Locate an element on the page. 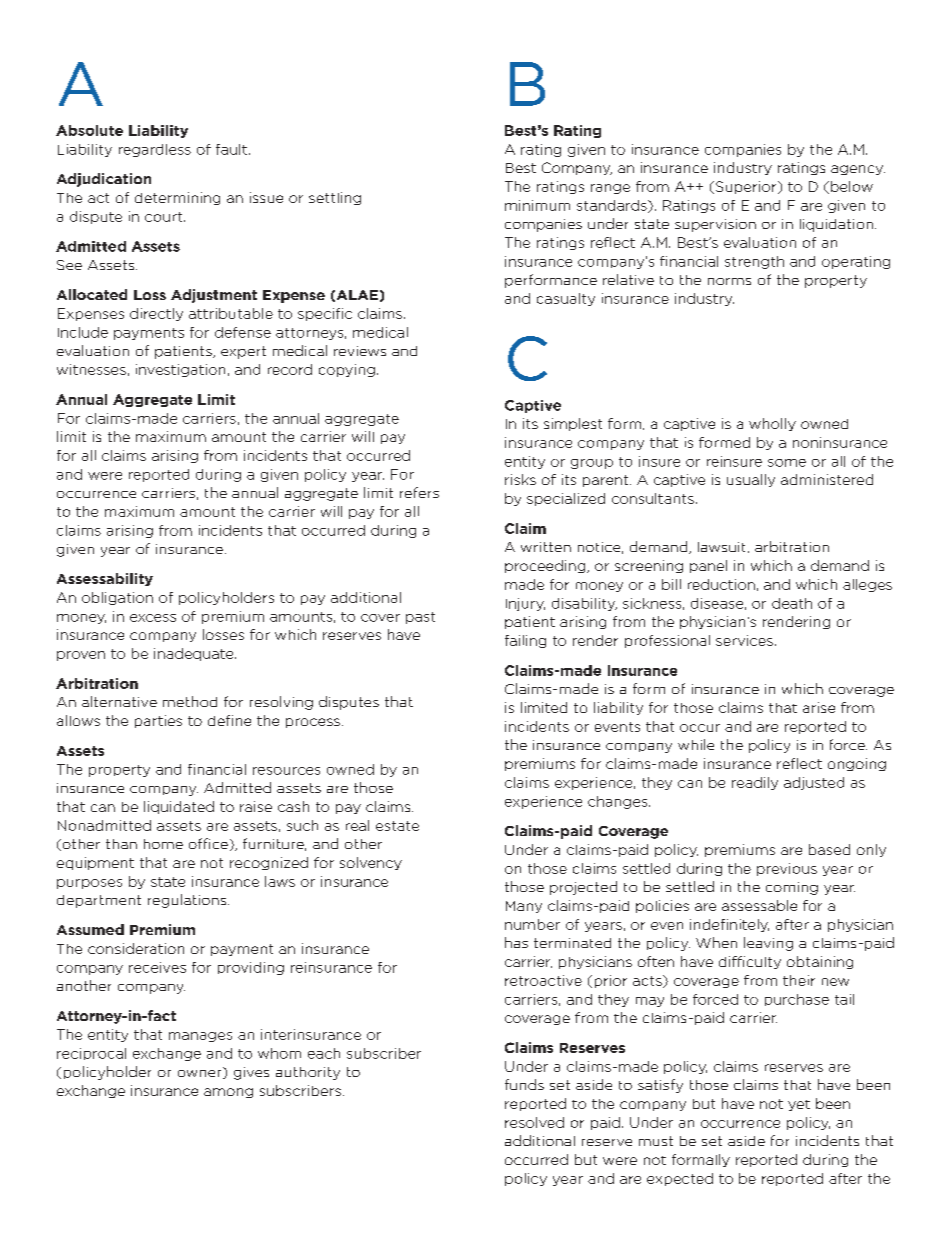 The image size is (952, 1233). minimum is located at coordinates (537, 205).
